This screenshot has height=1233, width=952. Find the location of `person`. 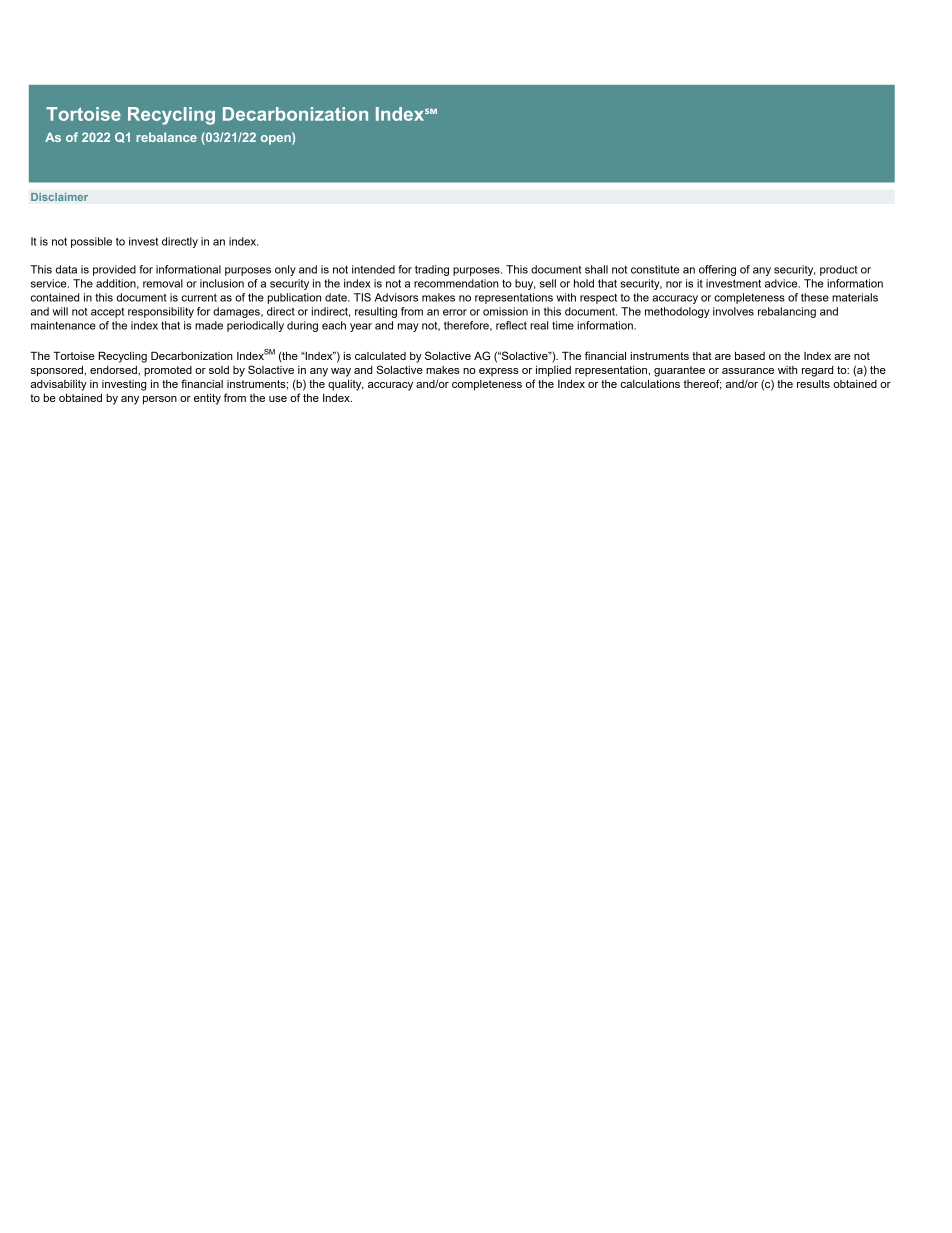

person is located at coordinates (160, 400).
